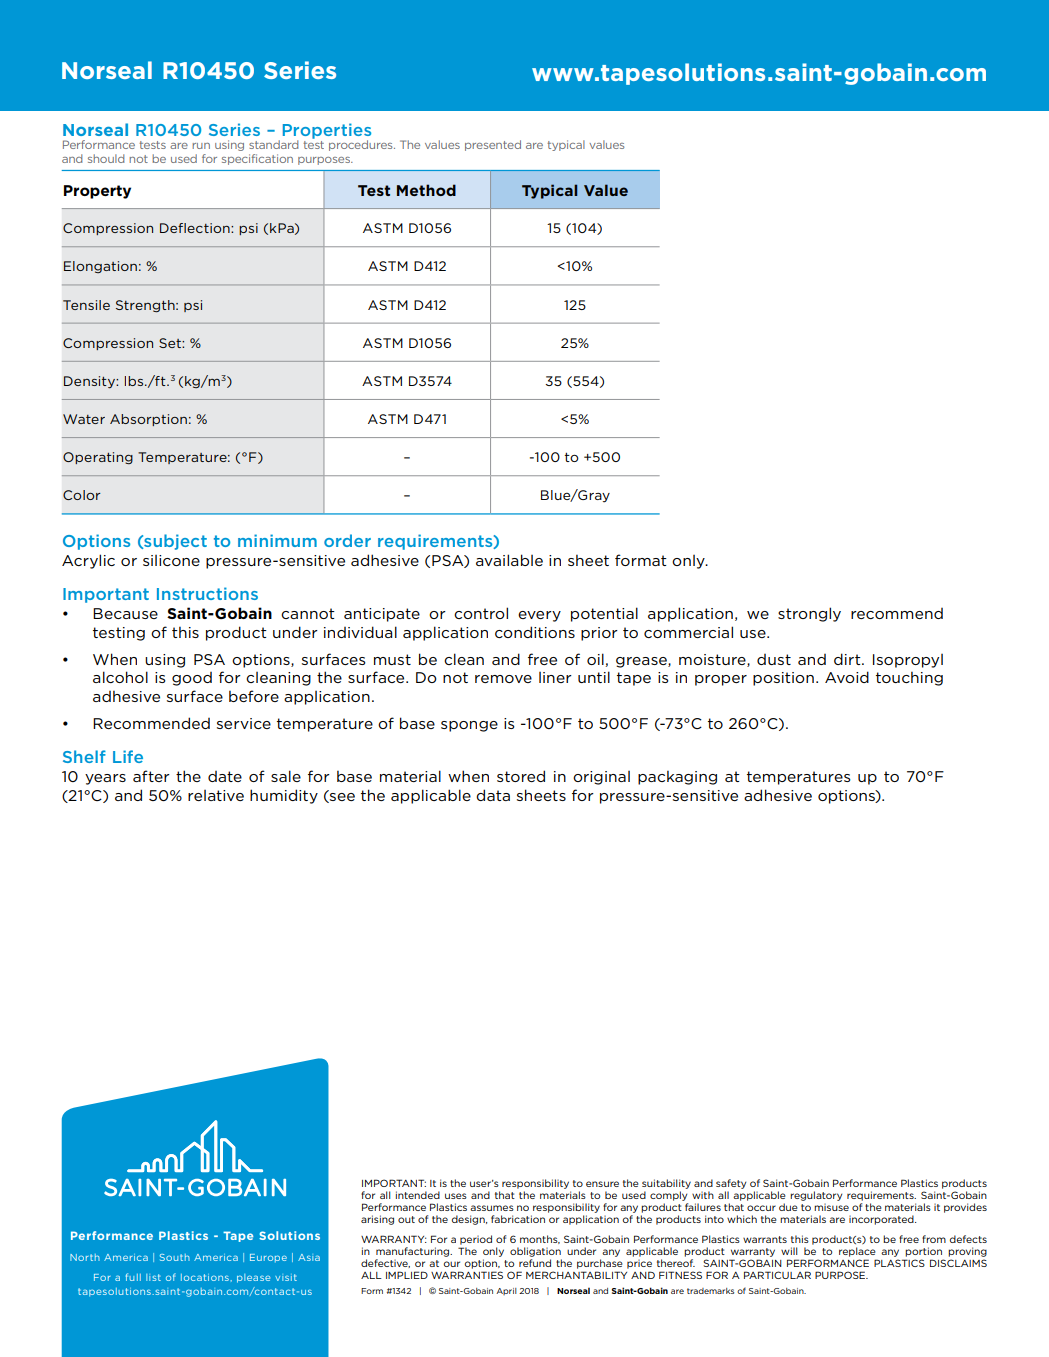 This screenshot has width=1049, height=1357. What do you see at coordinates (426, 190) in the screenshot?
I see `Method` at bounding box center [426, 190].
